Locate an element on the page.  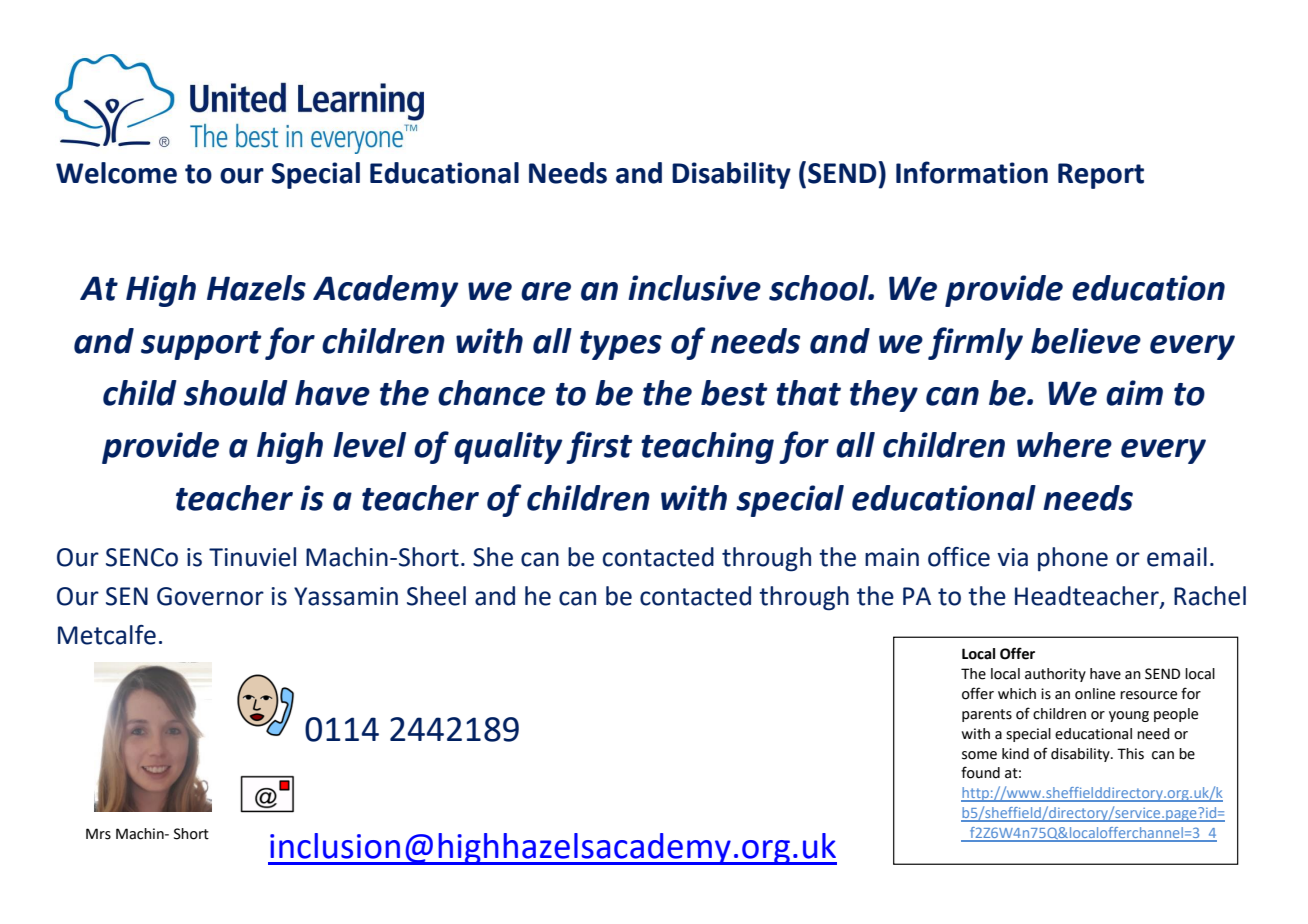
inclusive is located at coordinates (694, 288).
